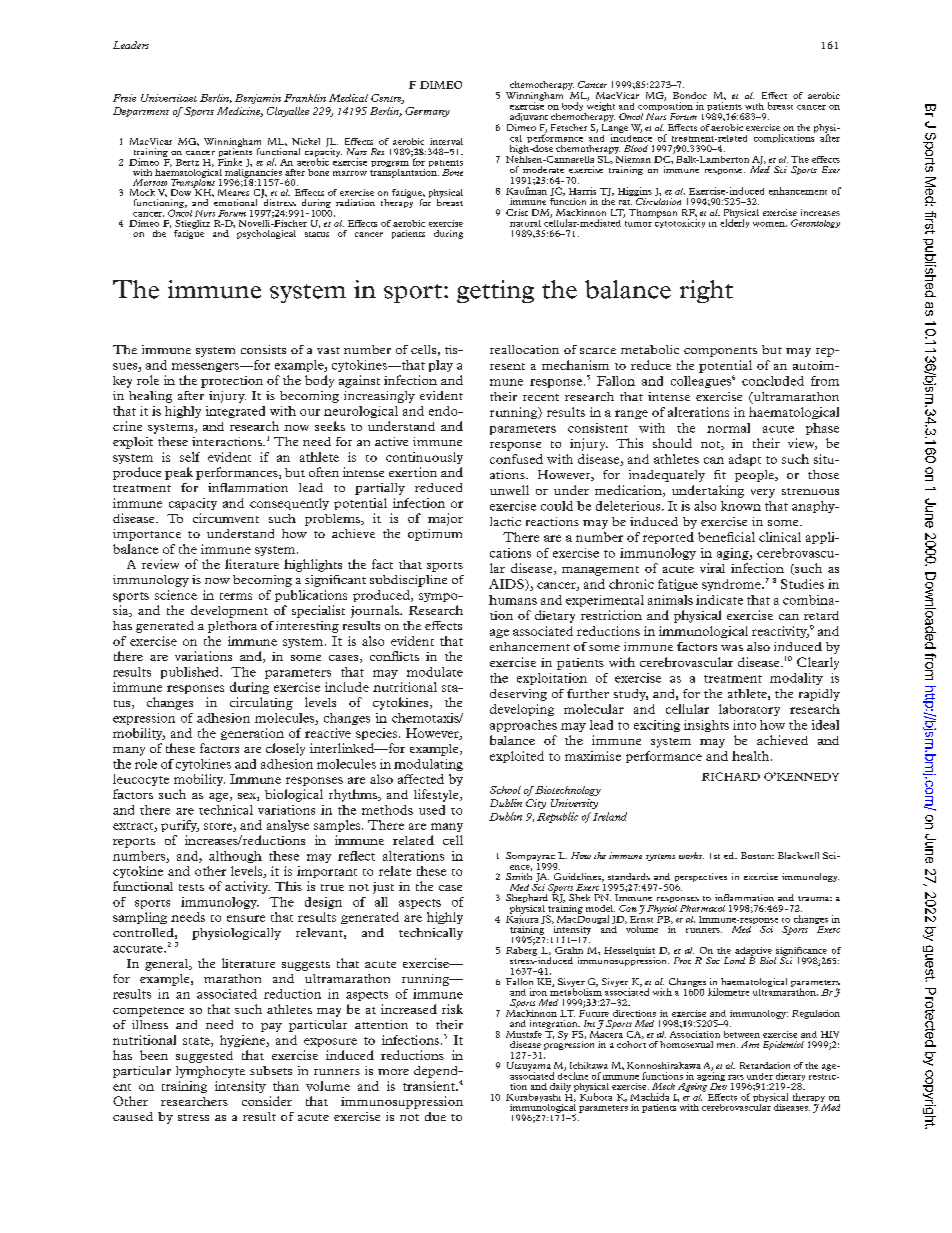 The height and width of the screenshot is (1233, 952). What do you see at coordinates (169, 98) in the screenshot?
I see `Universitaet` at bounding box center [169, 98].
